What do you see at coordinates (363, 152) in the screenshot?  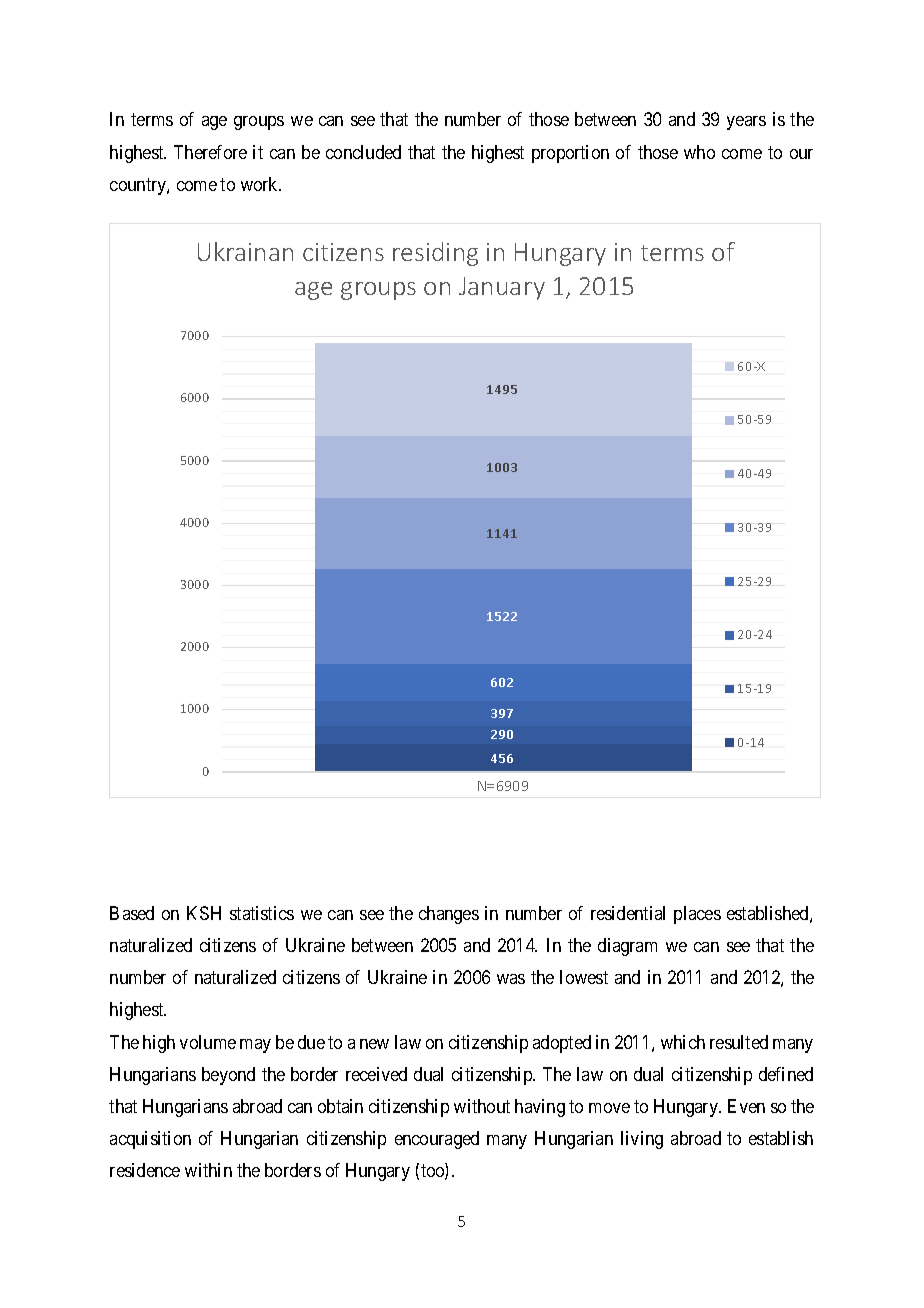 I see `concluded` at bounding box center [363, 152].
